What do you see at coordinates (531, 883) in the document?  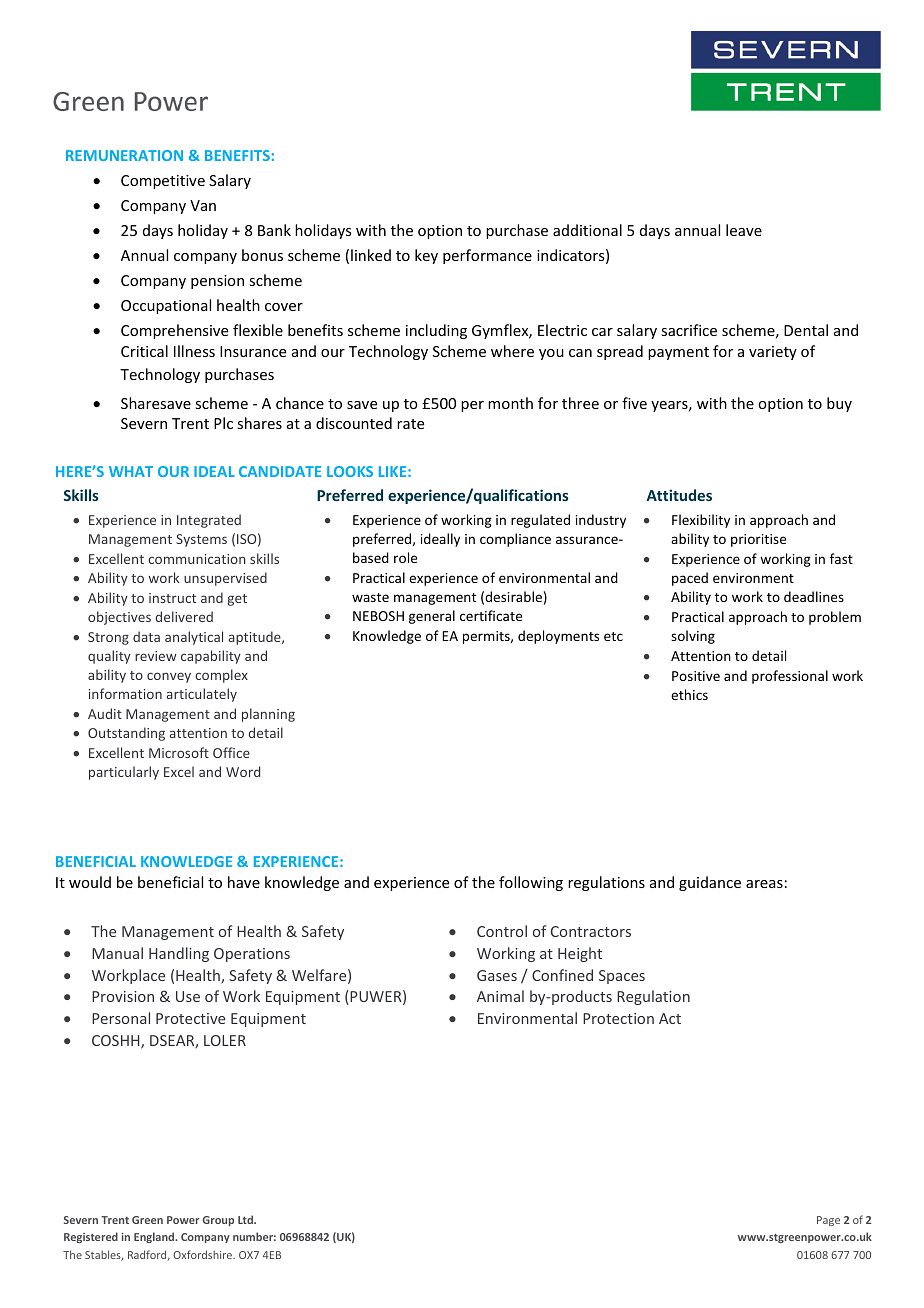 I see `following` at bounding box center [531, 883].
